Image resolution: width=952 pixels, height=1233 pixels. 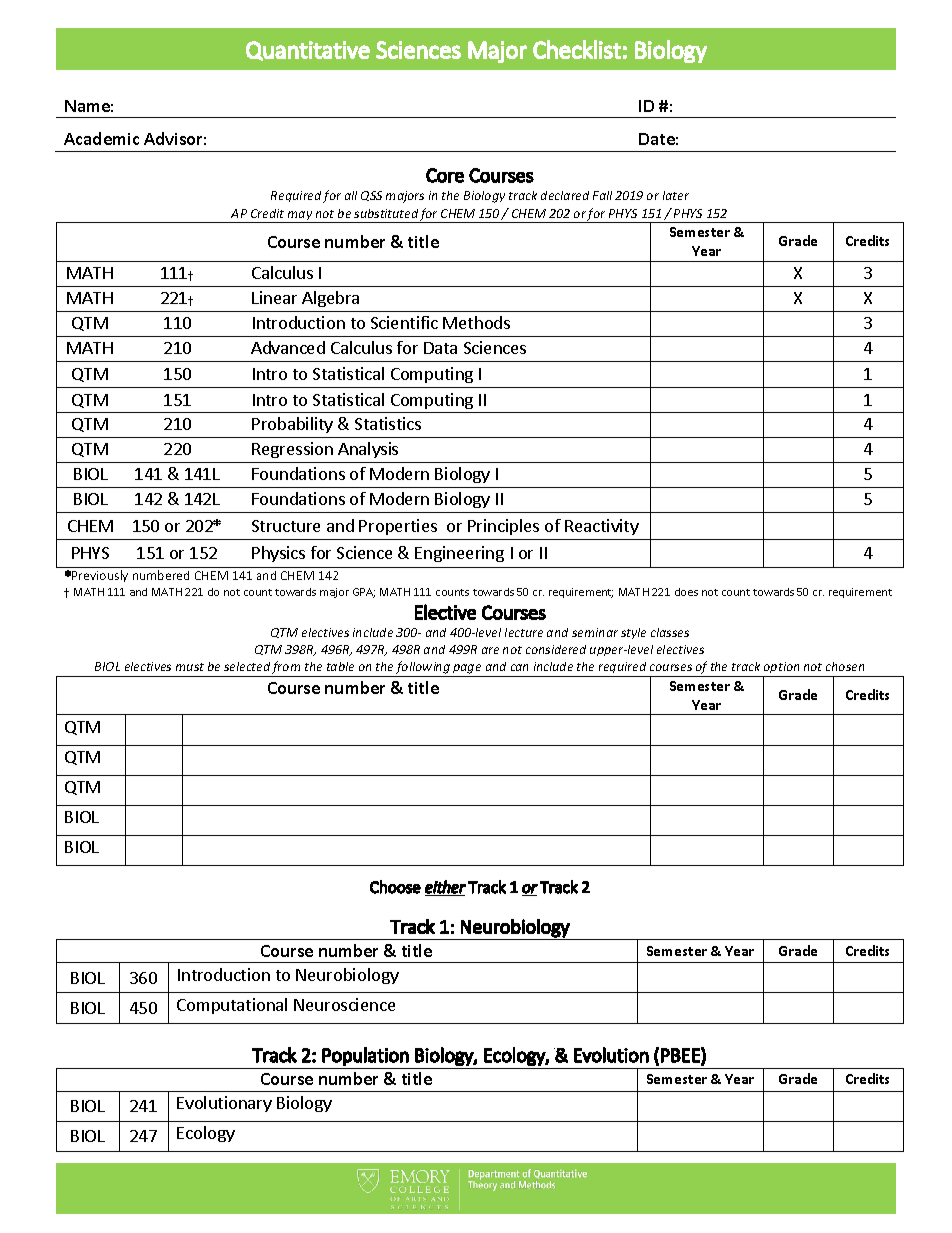 What do you see at coordinates (232, 1006) in the screenshot?
I see `Computational` at bounding box center [232, 1006].
